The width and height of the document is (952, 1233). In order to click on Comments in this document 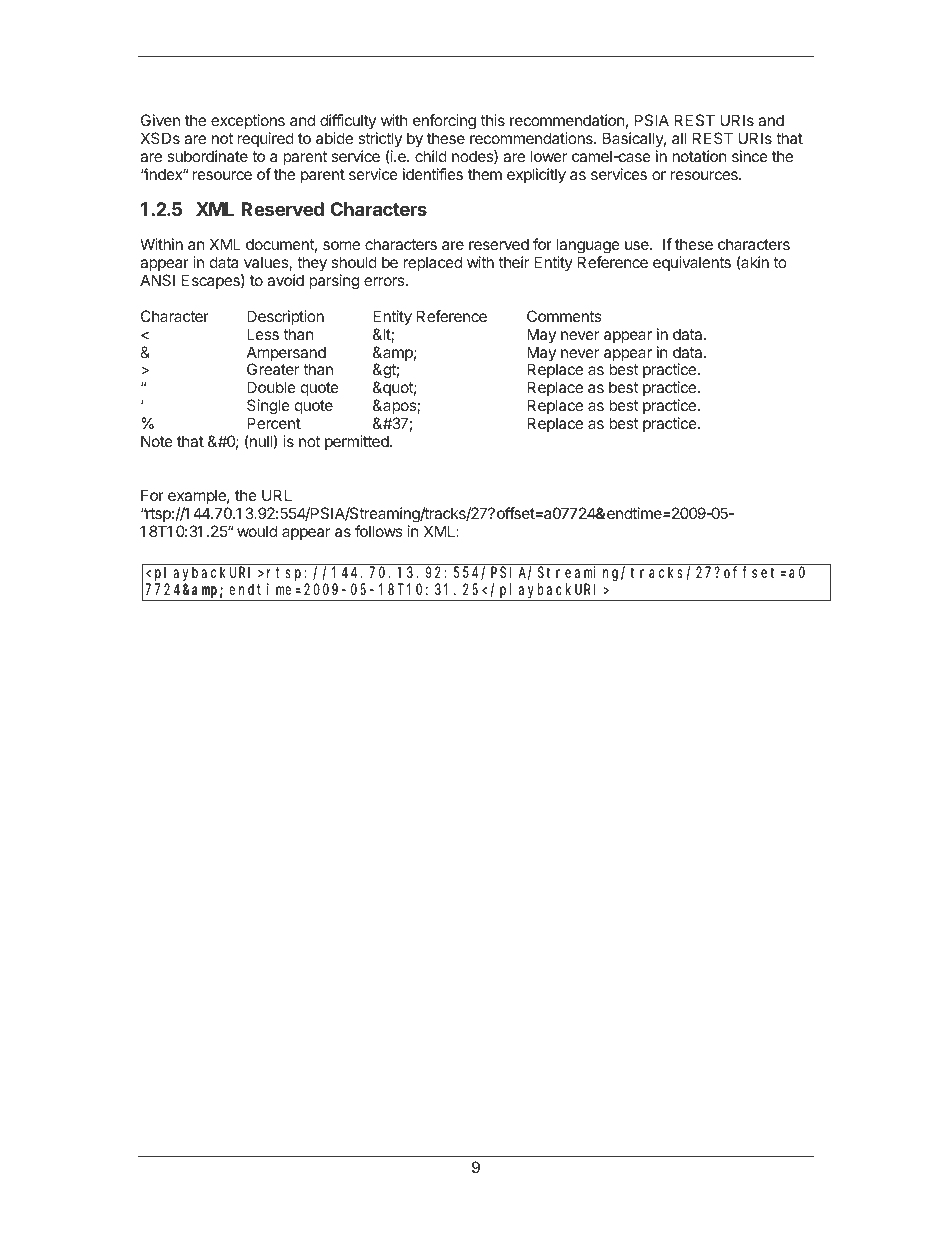, I will do `click(564, 316)`.
